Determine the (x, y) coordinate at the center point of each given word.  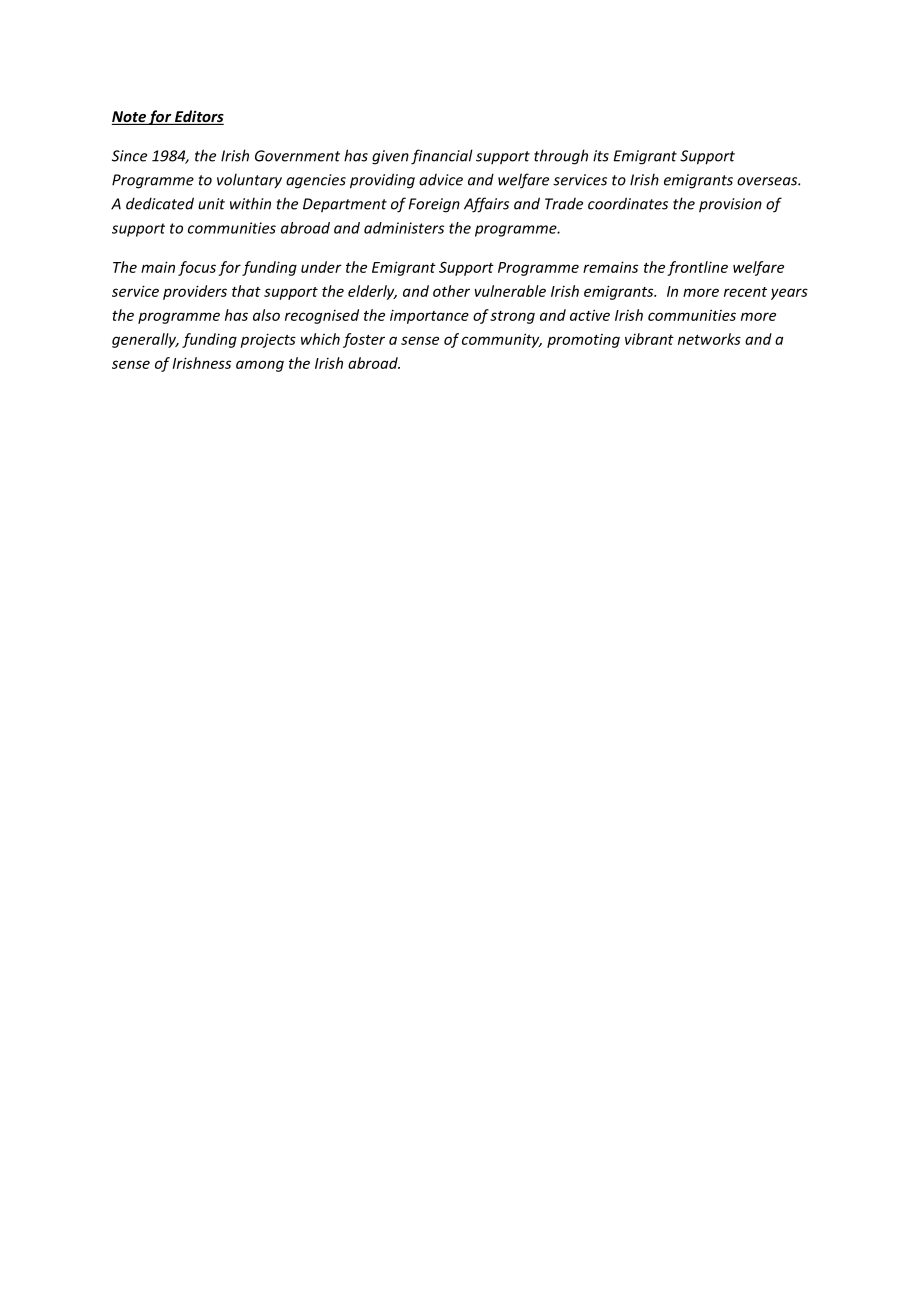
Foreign (434, 205)
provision (730, 205)
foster (364, 340)
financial (442, 157)
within (250, 203)
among (260, 366)
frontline (697, 268)
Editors (198, 117)
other (451, 291)
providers (195, 292)
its (601, 156)
